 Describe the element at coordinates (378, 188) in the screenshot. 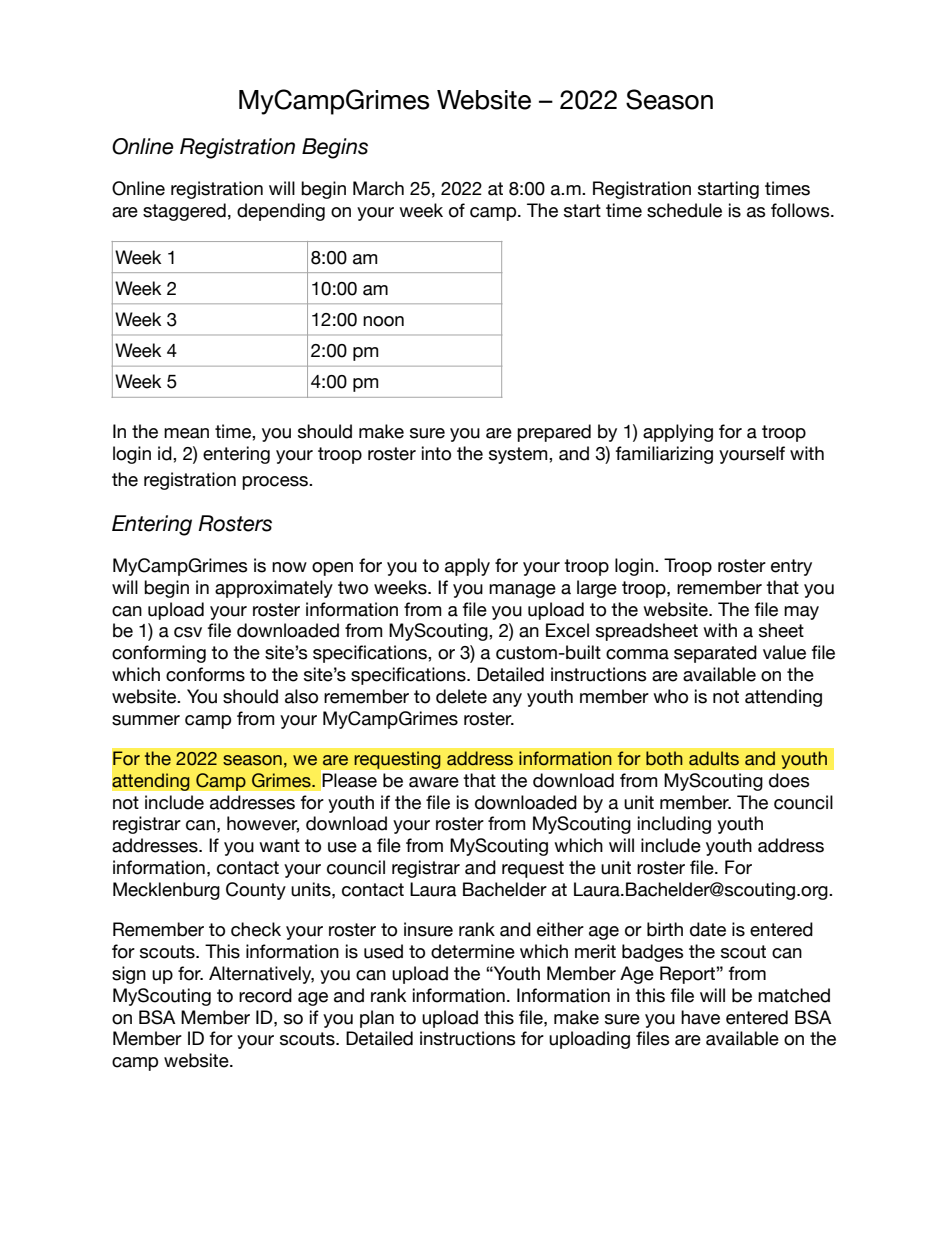

I see `March` at that location.
